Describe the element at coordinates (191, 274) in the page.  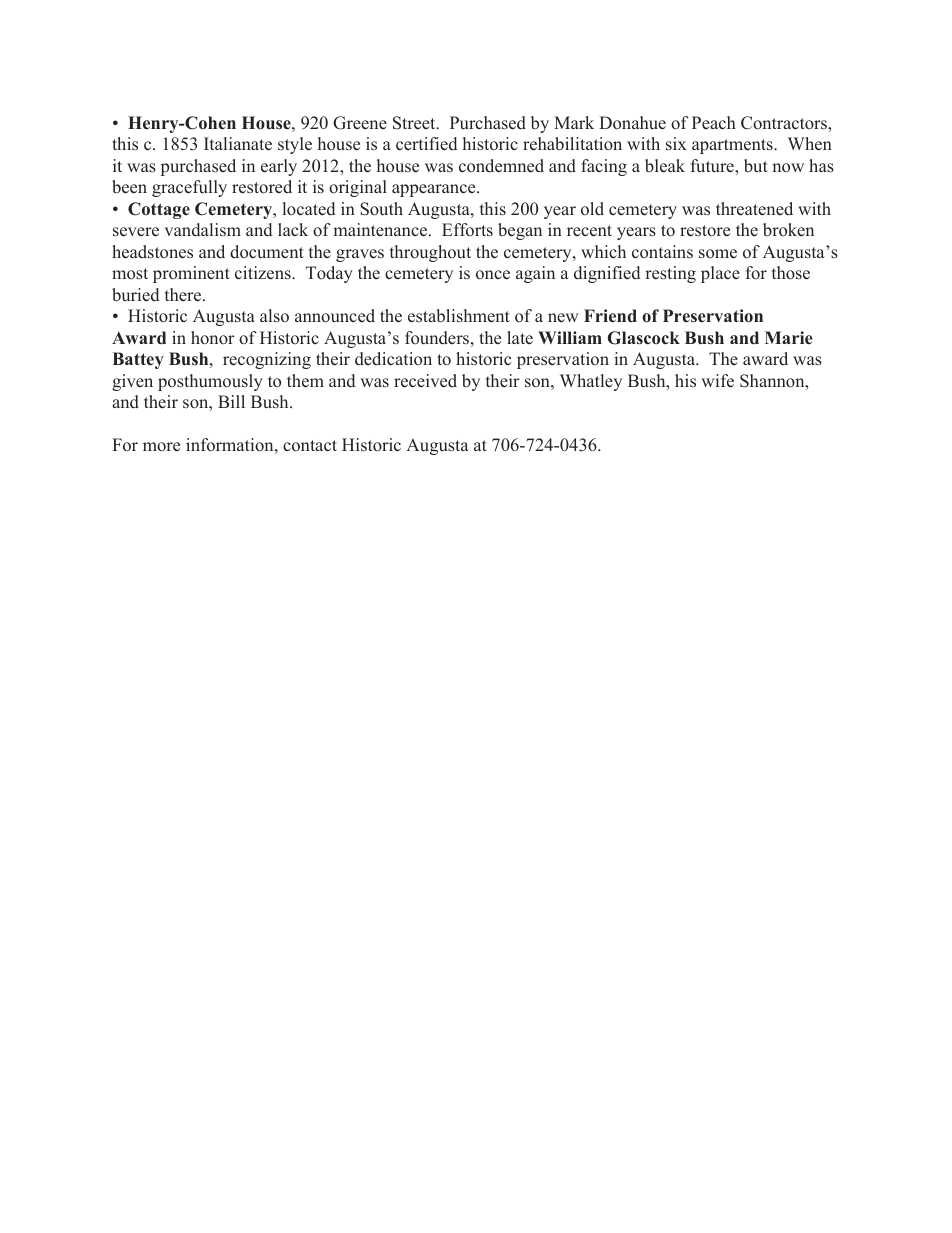
I see `prominent` at that location.
